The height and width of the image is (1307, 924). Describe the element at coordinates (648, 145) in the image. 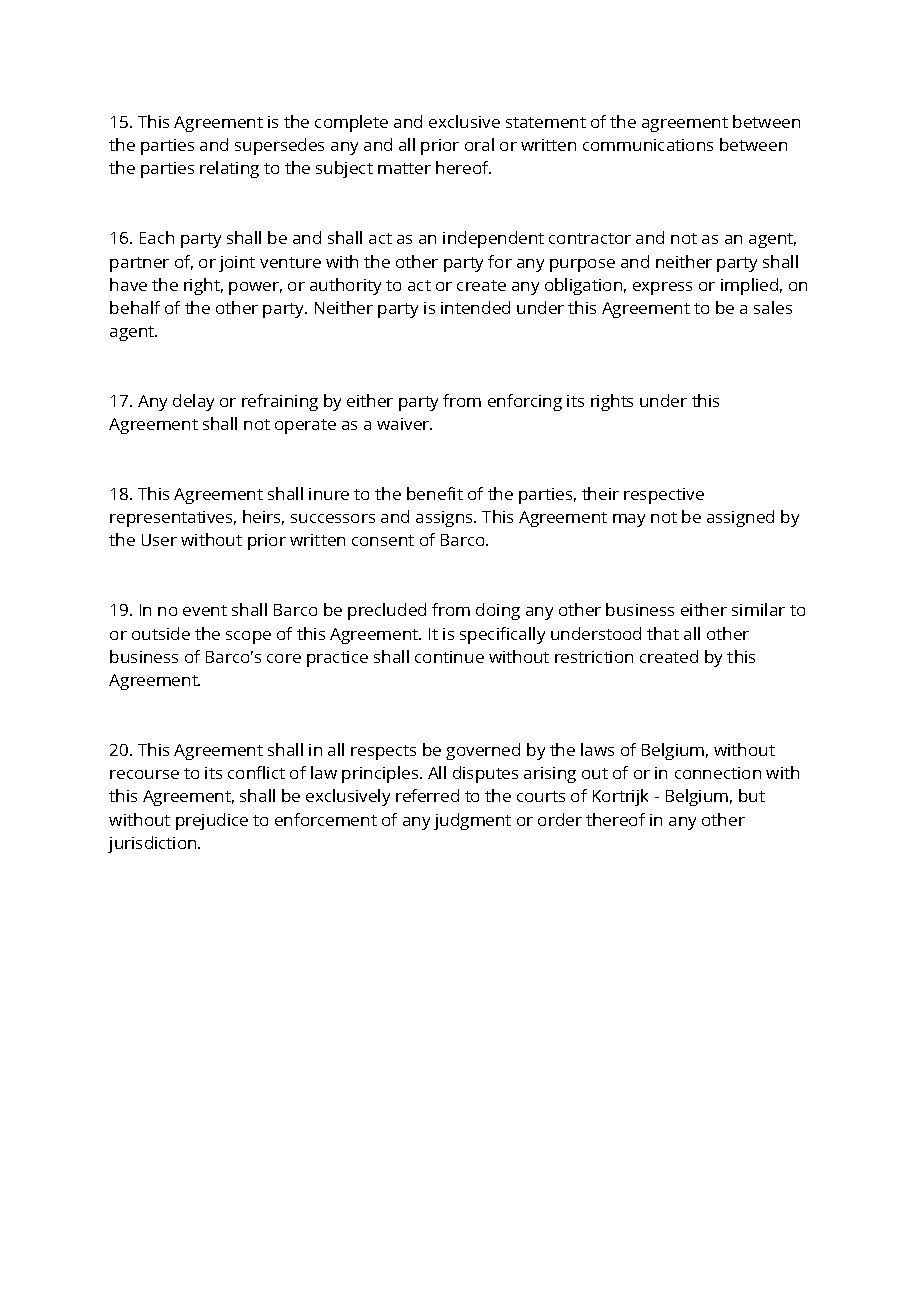

I see `communications` at that location.
